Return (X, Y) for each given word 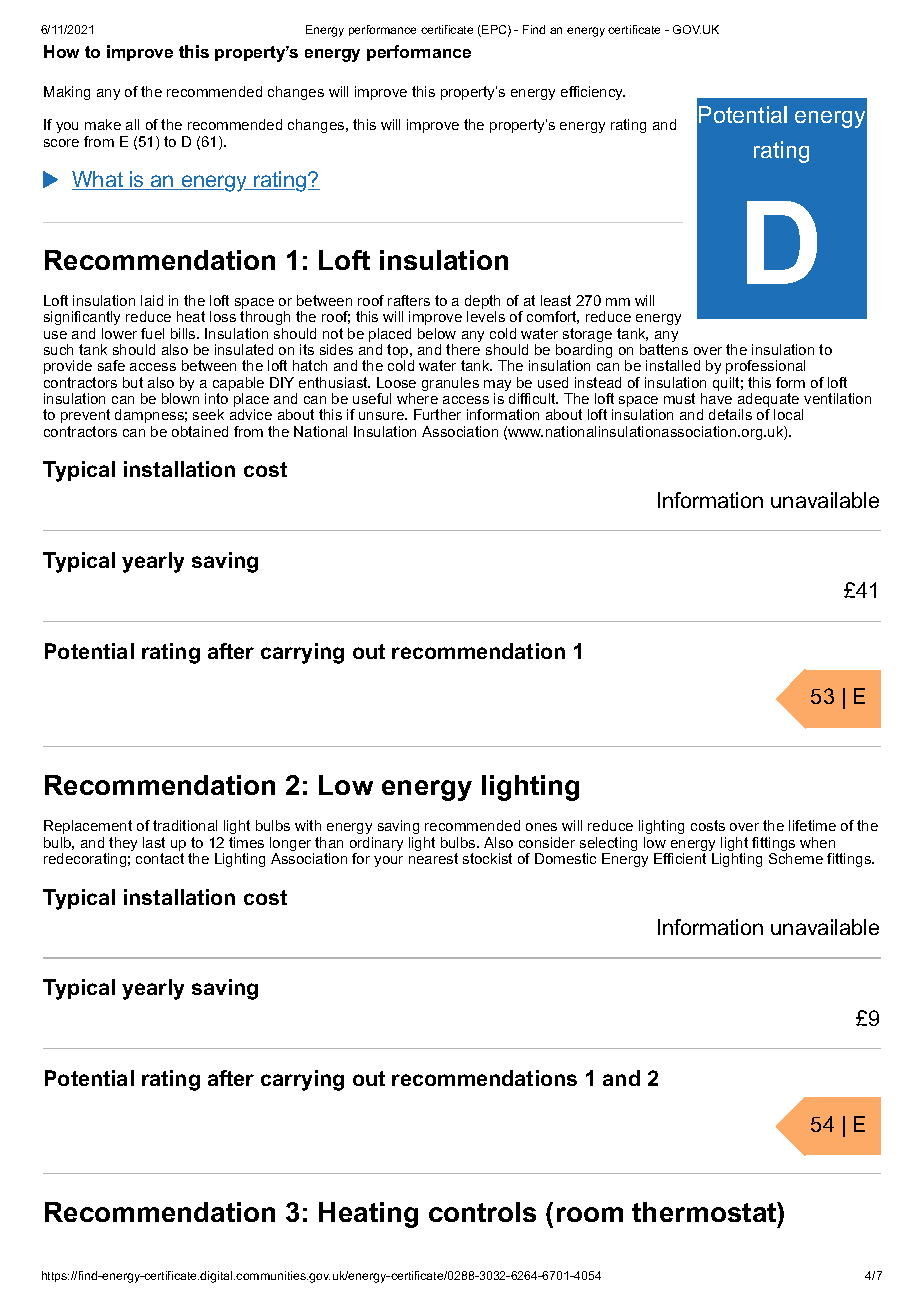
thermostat (705, 1212)
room (590, 1214)
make (103, 124)
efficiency (593, 93)
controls (482, 1212)
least (556, 300)
